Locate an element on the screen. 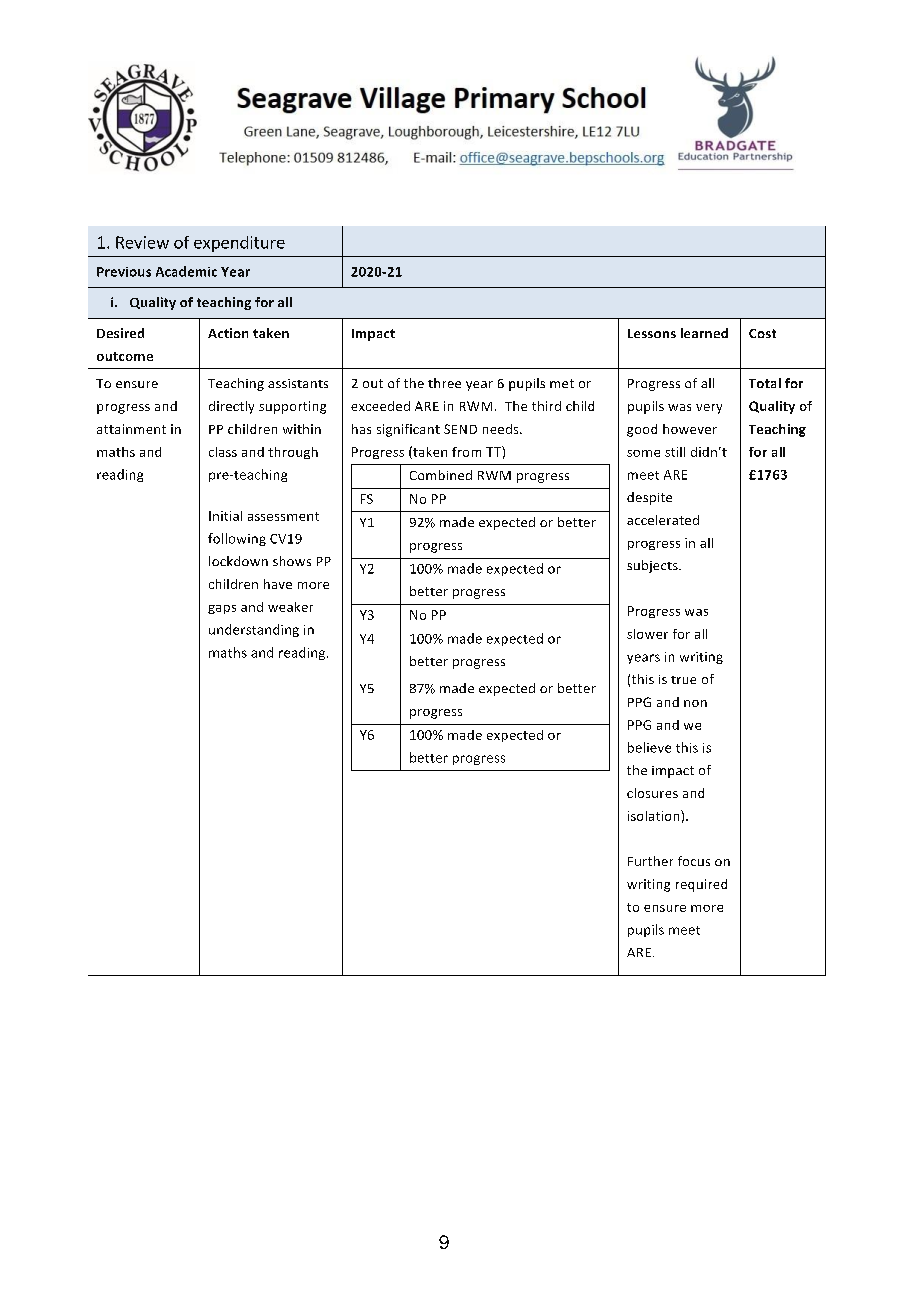  lockdown is located at coordinates (238, 561).
